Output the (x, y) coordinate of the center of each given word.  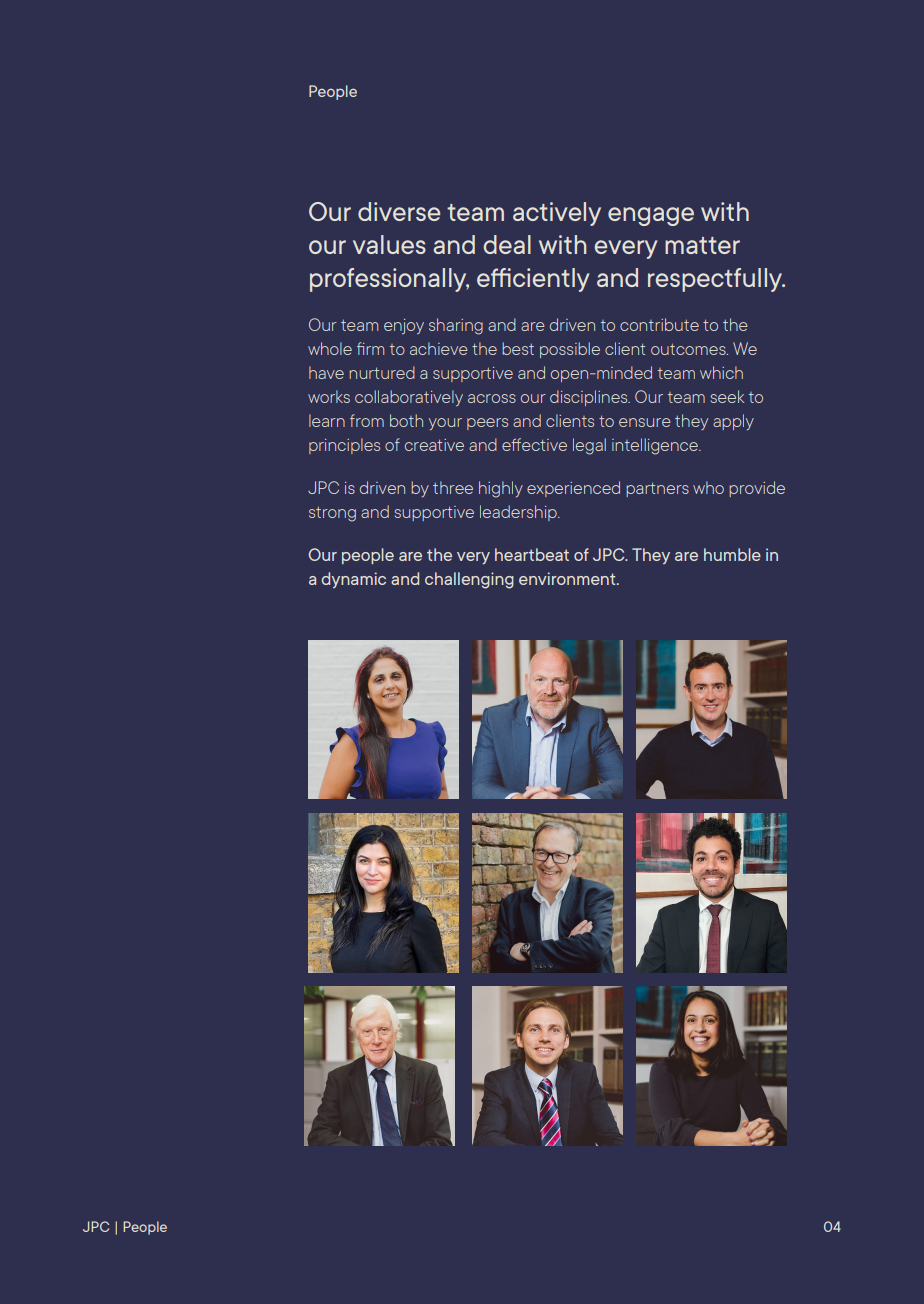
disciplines (590, 398)
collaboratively (409, 398)
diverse (399, 211)
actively (557, 214)
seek (727, 396)
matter (702, 245)
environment (568, 578)
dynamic (353, 580)
